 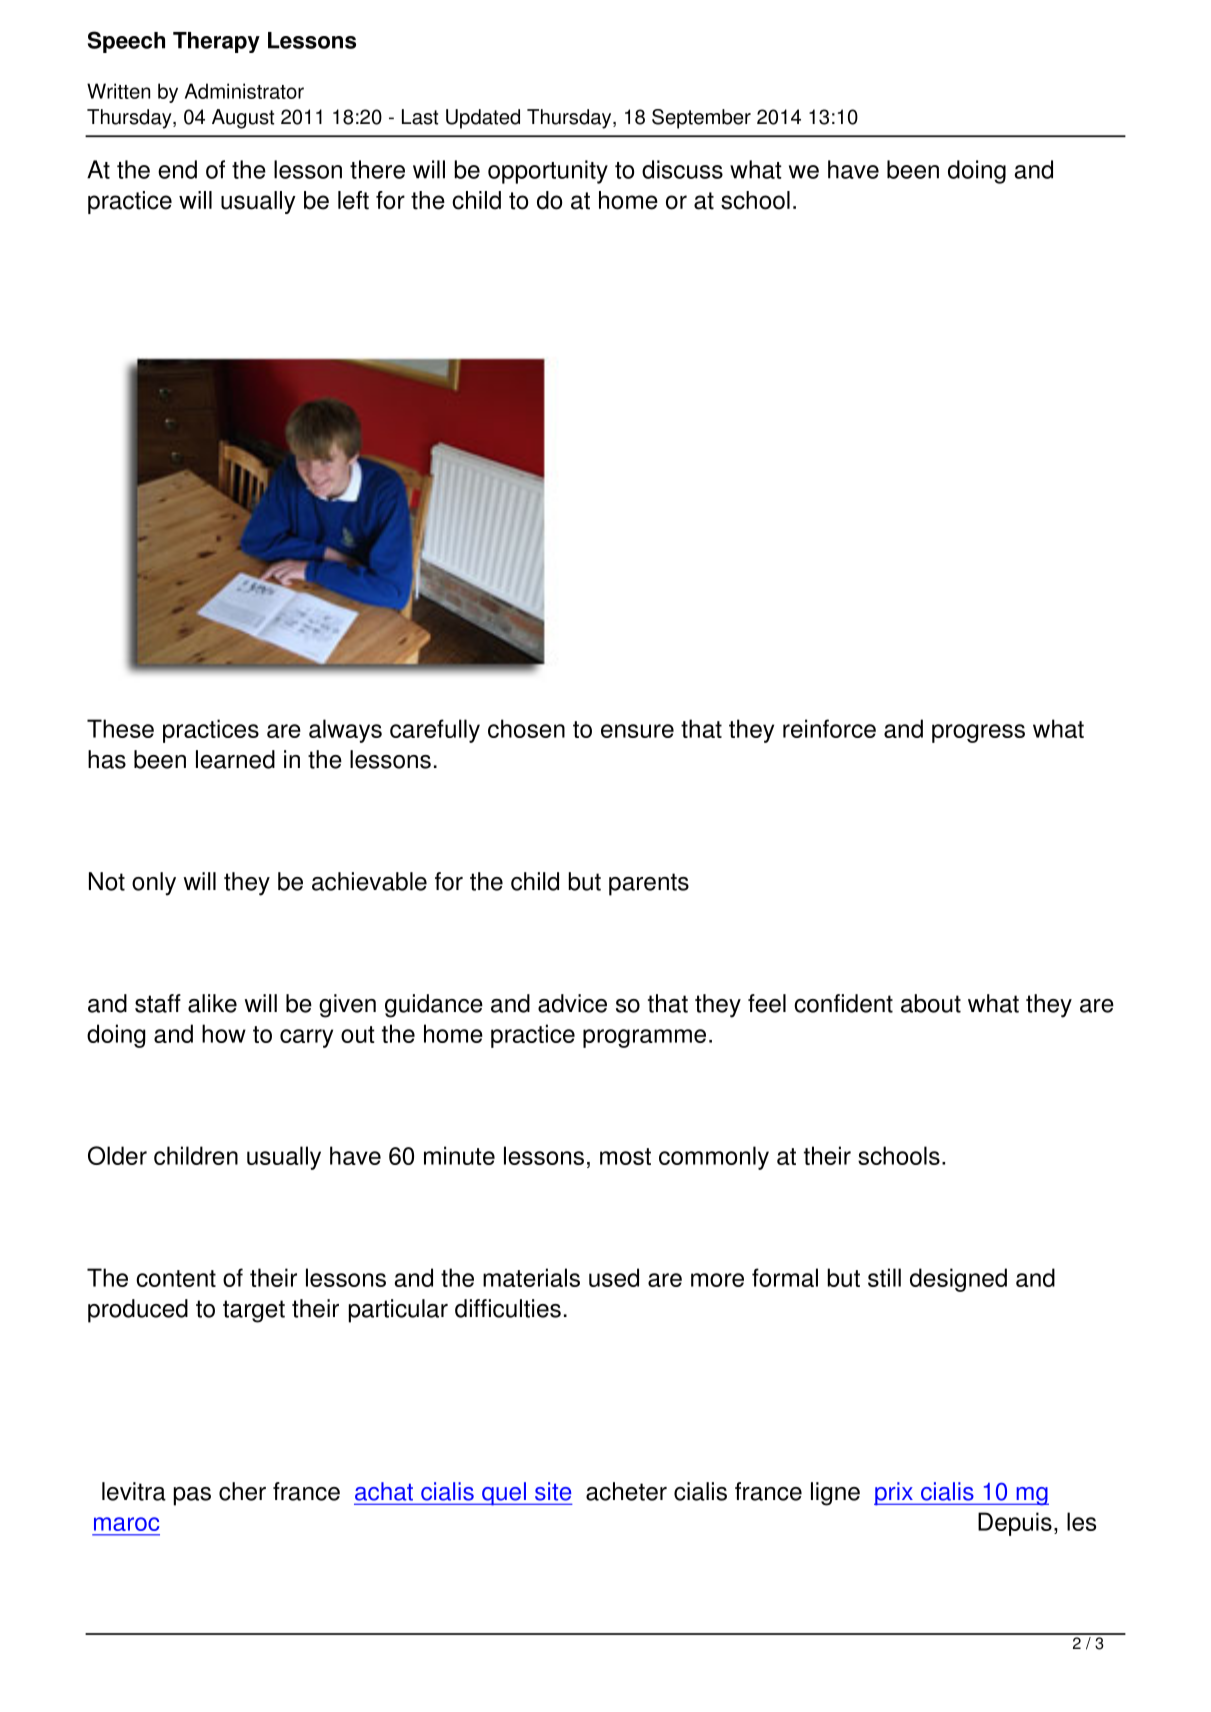 What do you see at coordinates (117, 1155) in the screenshot?
I see `Older` at bounding box center [117, 1155].
